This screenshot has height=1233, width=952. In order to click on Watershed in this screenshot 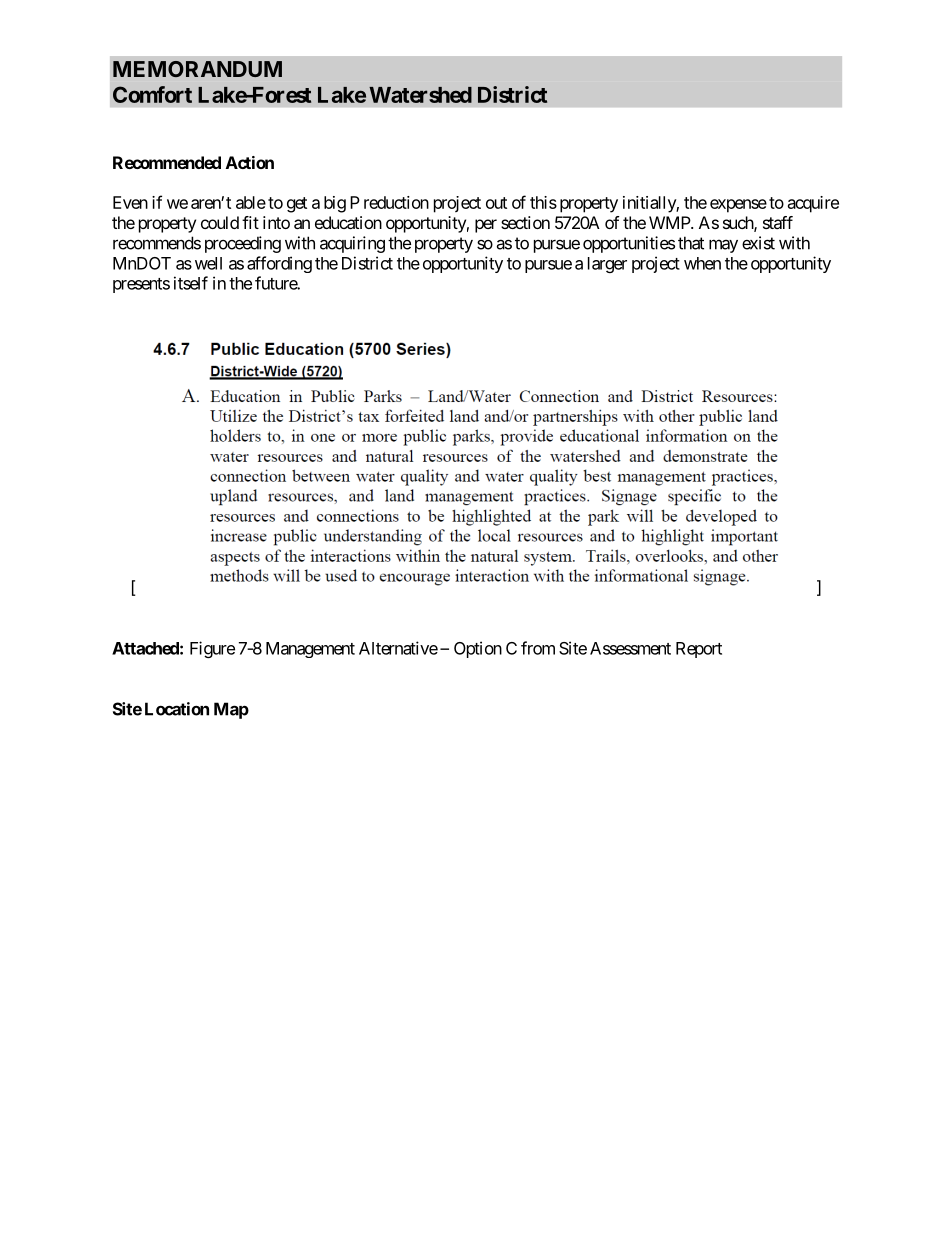, I will do `click(420, 95)`.
